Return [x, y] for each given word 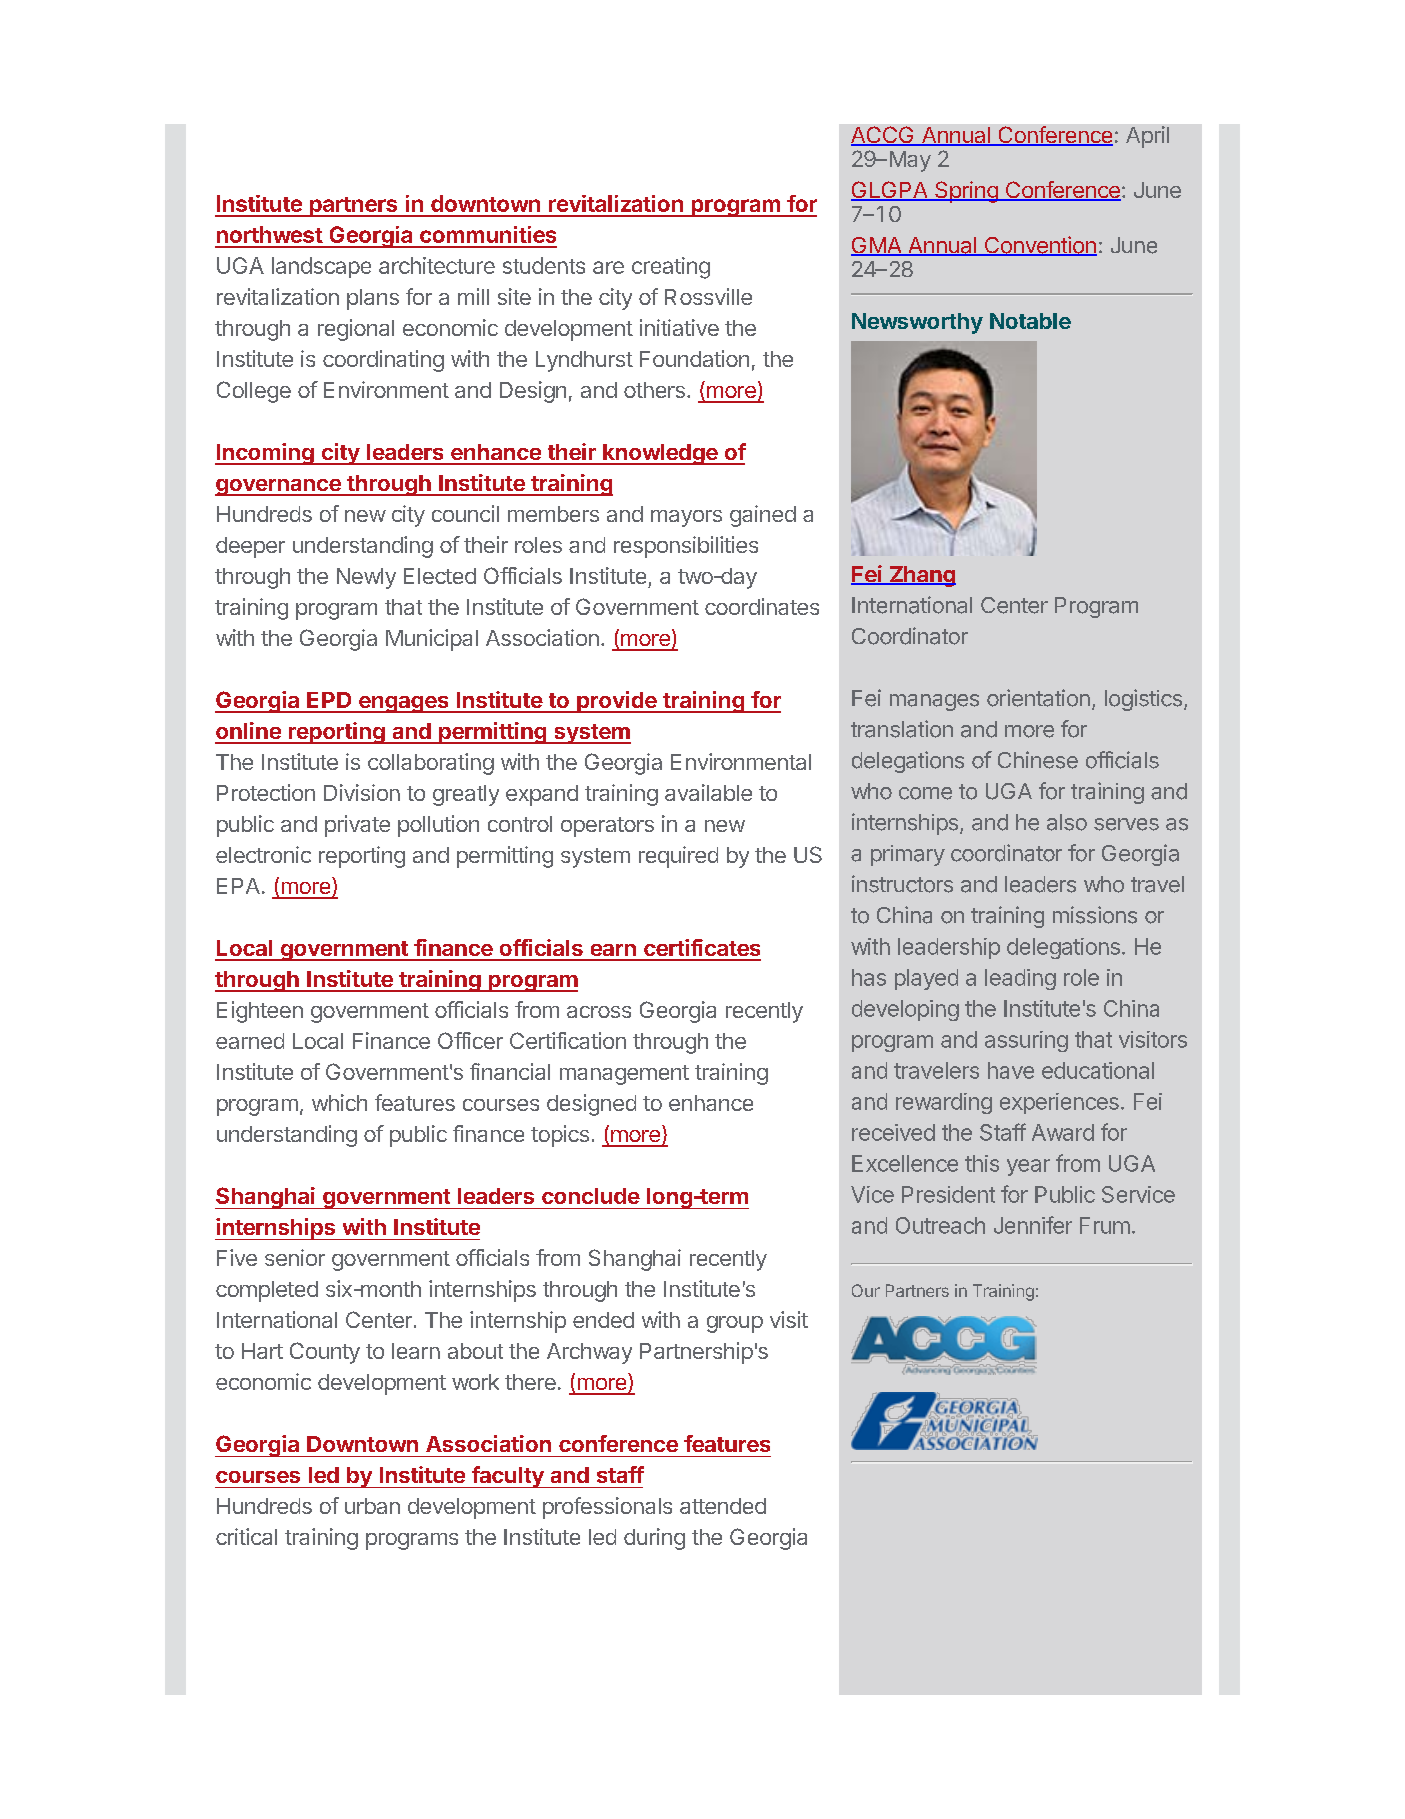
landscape [321, 267]
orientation [1038, 698]
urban [372, 1506]
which [339, 1102]
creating [671, 268]
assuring [1026, 1041]
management [624, 1075]
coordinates [762, 606]
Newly [366, 578]
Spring [966, 192]
